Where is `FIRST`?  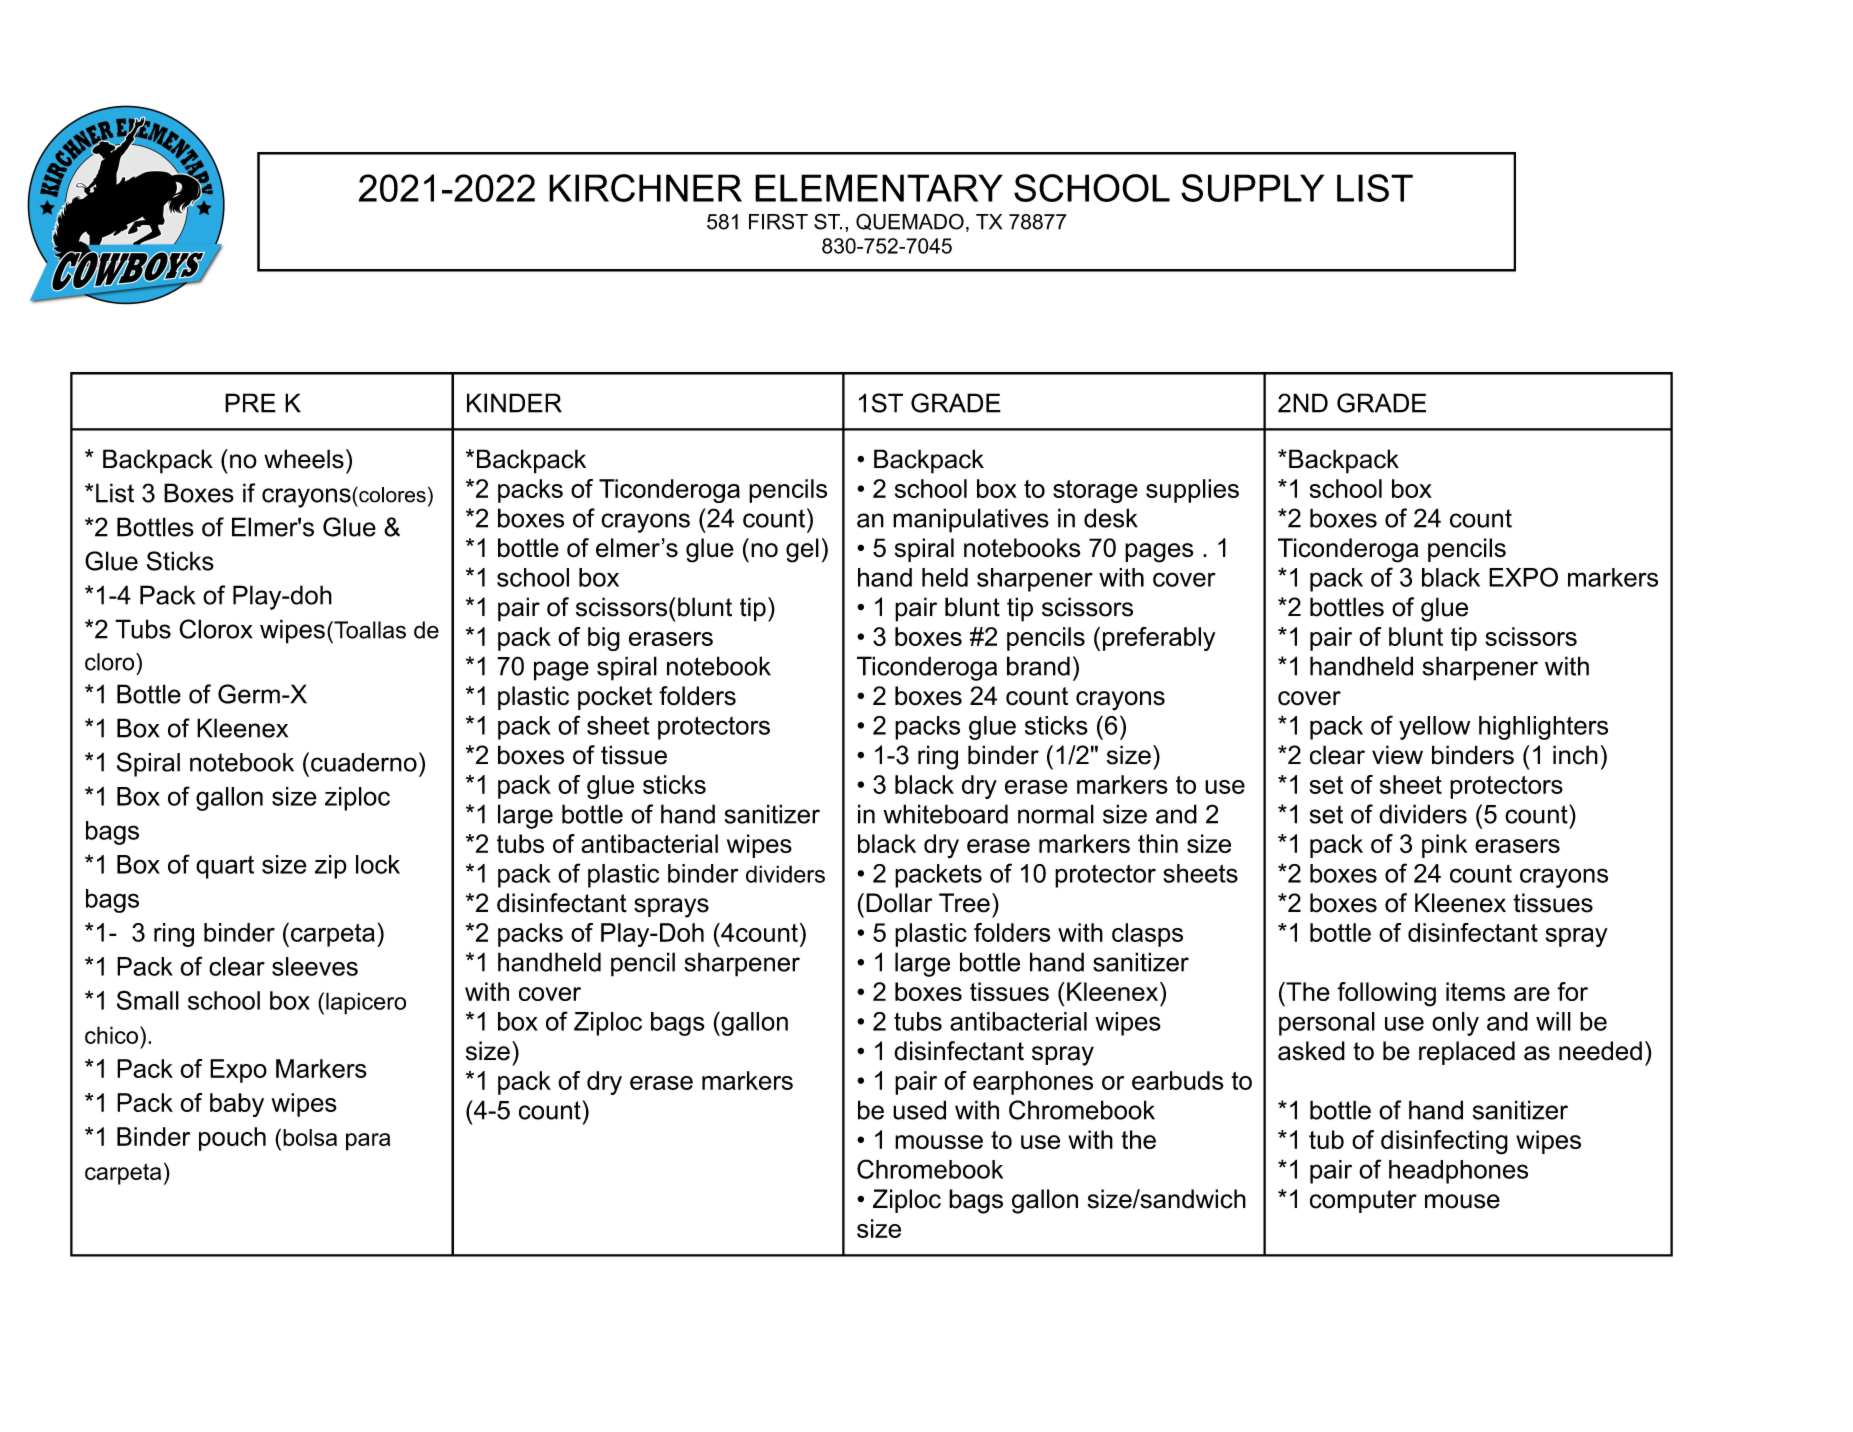
FIRST is located at coordinates (778, 221).
